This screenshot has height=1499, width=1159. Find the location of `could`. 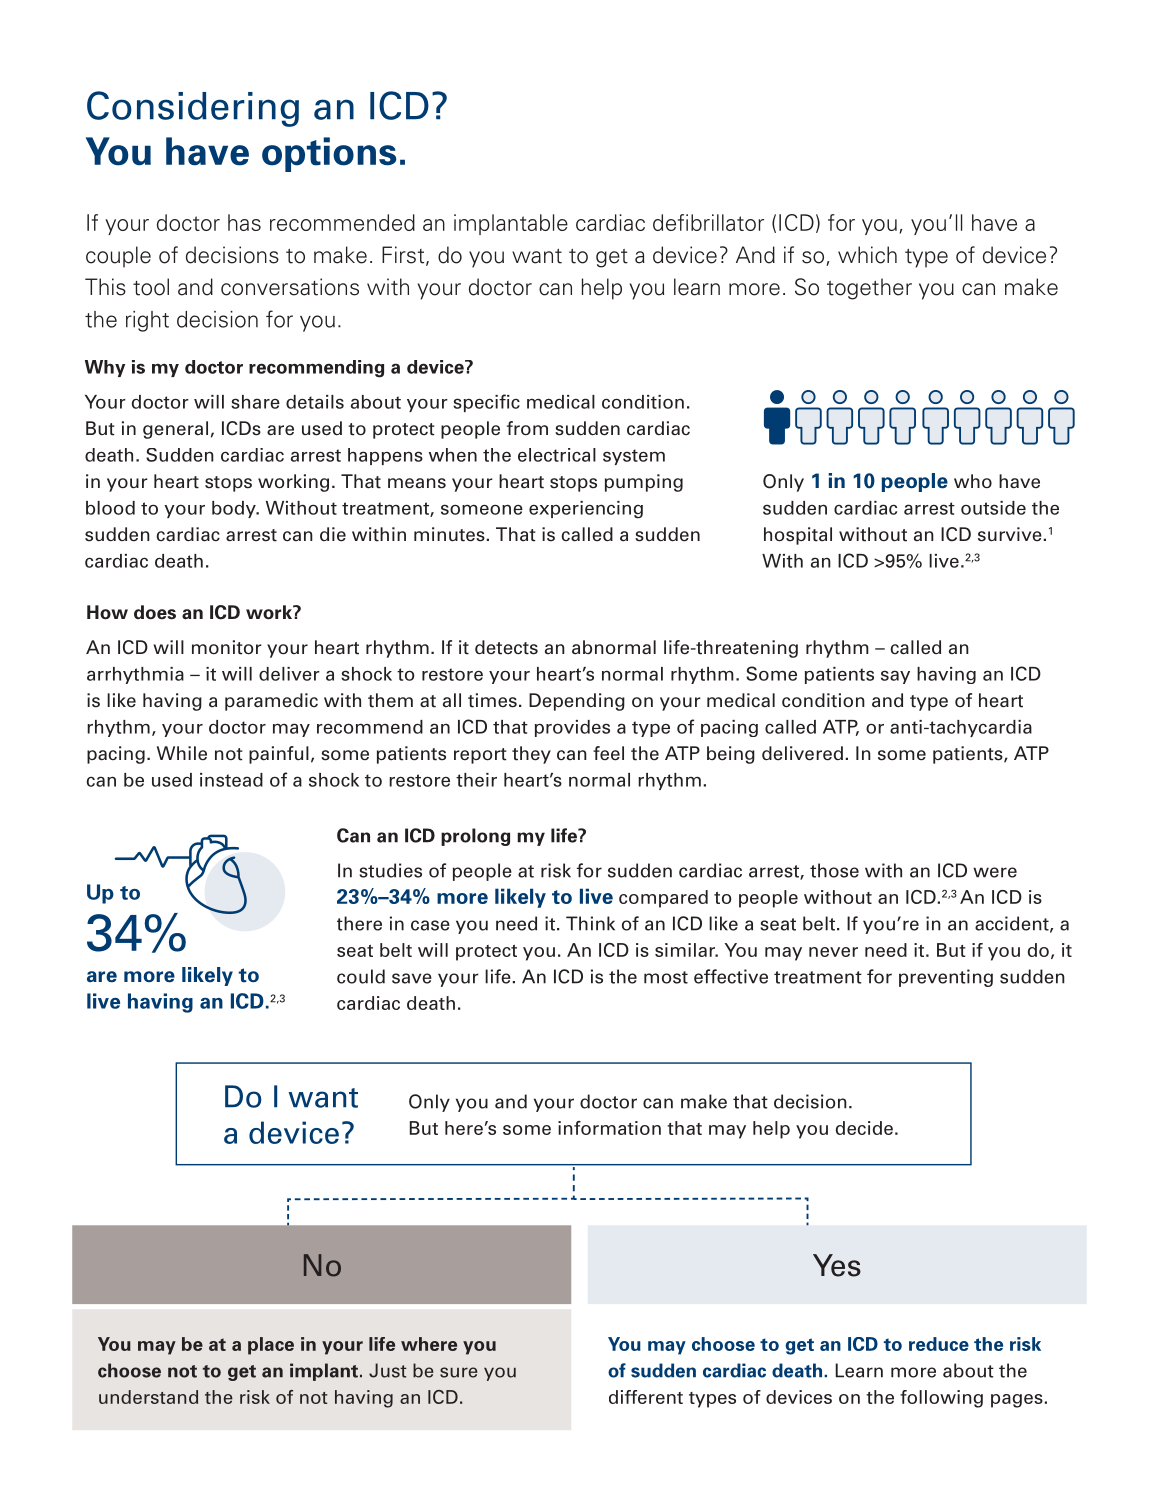

could is located at coordinates (361, 976).
